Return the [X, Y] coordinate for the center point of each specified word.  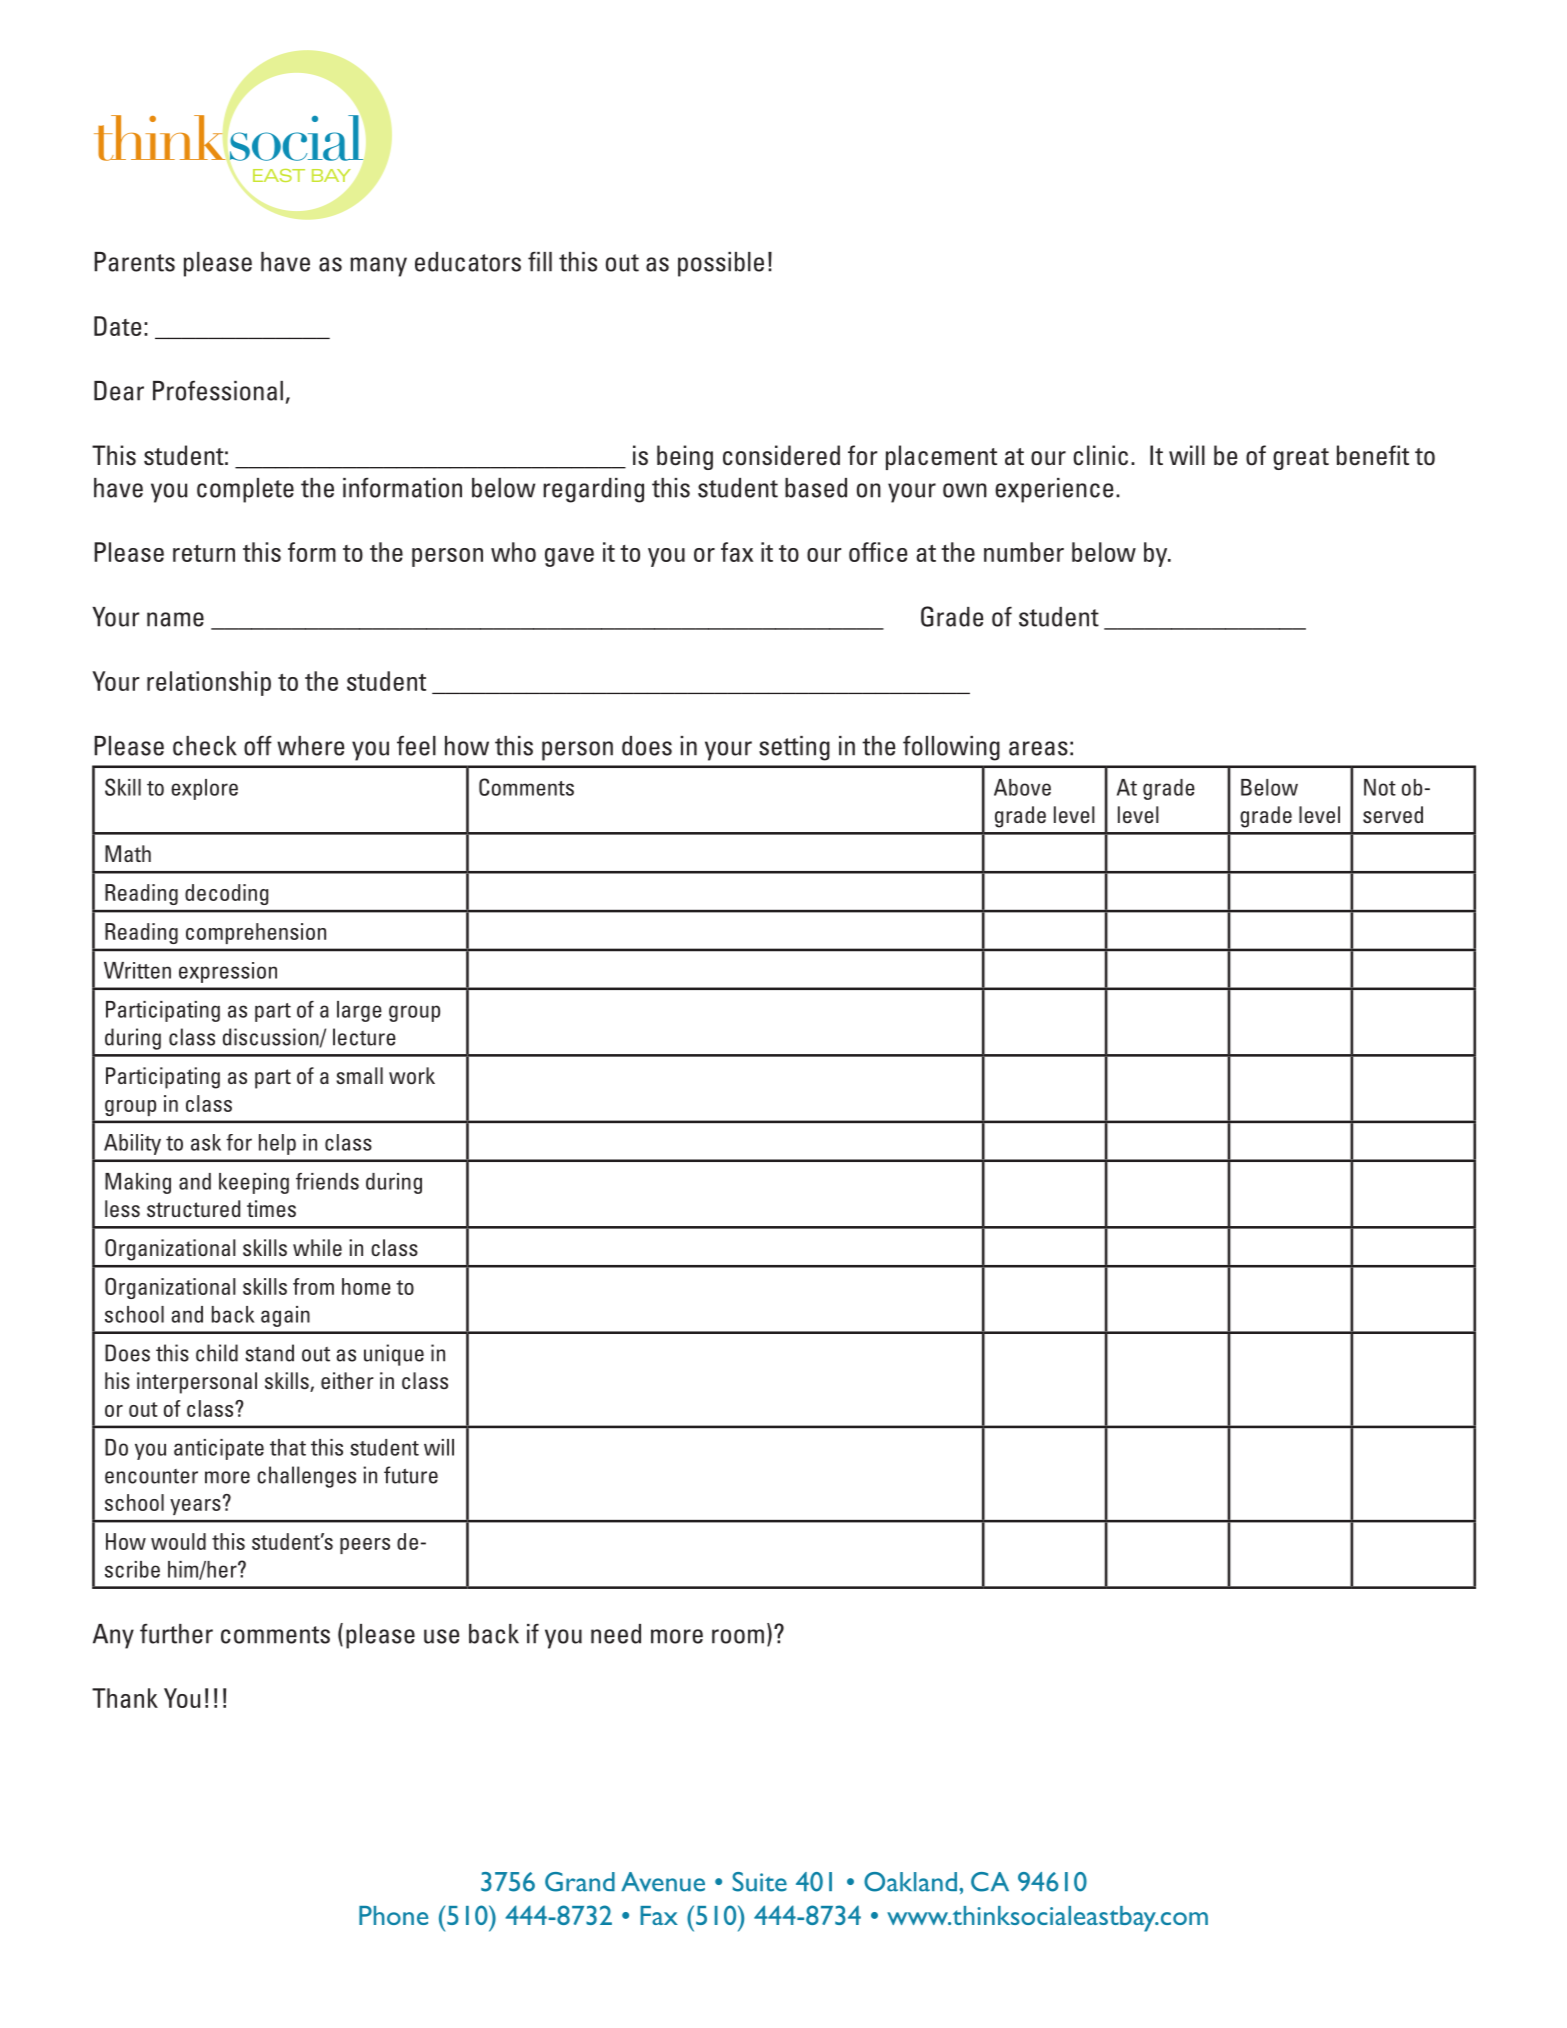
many [378, 267]
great [1301, 459]
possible [721, 264]
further [176, 1633]
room [738, 1636]
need [616, 1634]
